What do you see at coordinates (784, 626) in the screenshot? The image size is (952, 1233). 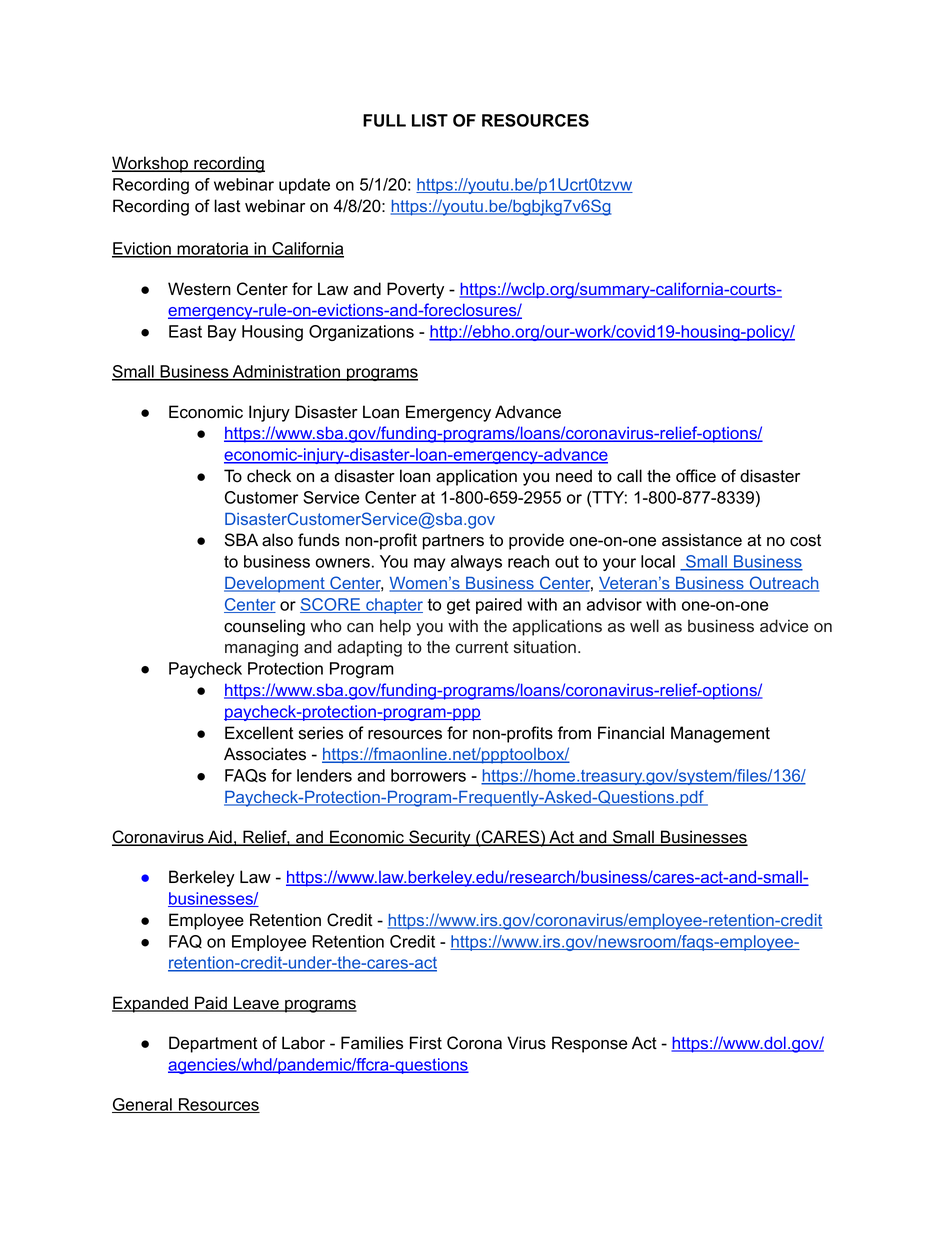 I see `advice` at bounding box center [784, 626].
